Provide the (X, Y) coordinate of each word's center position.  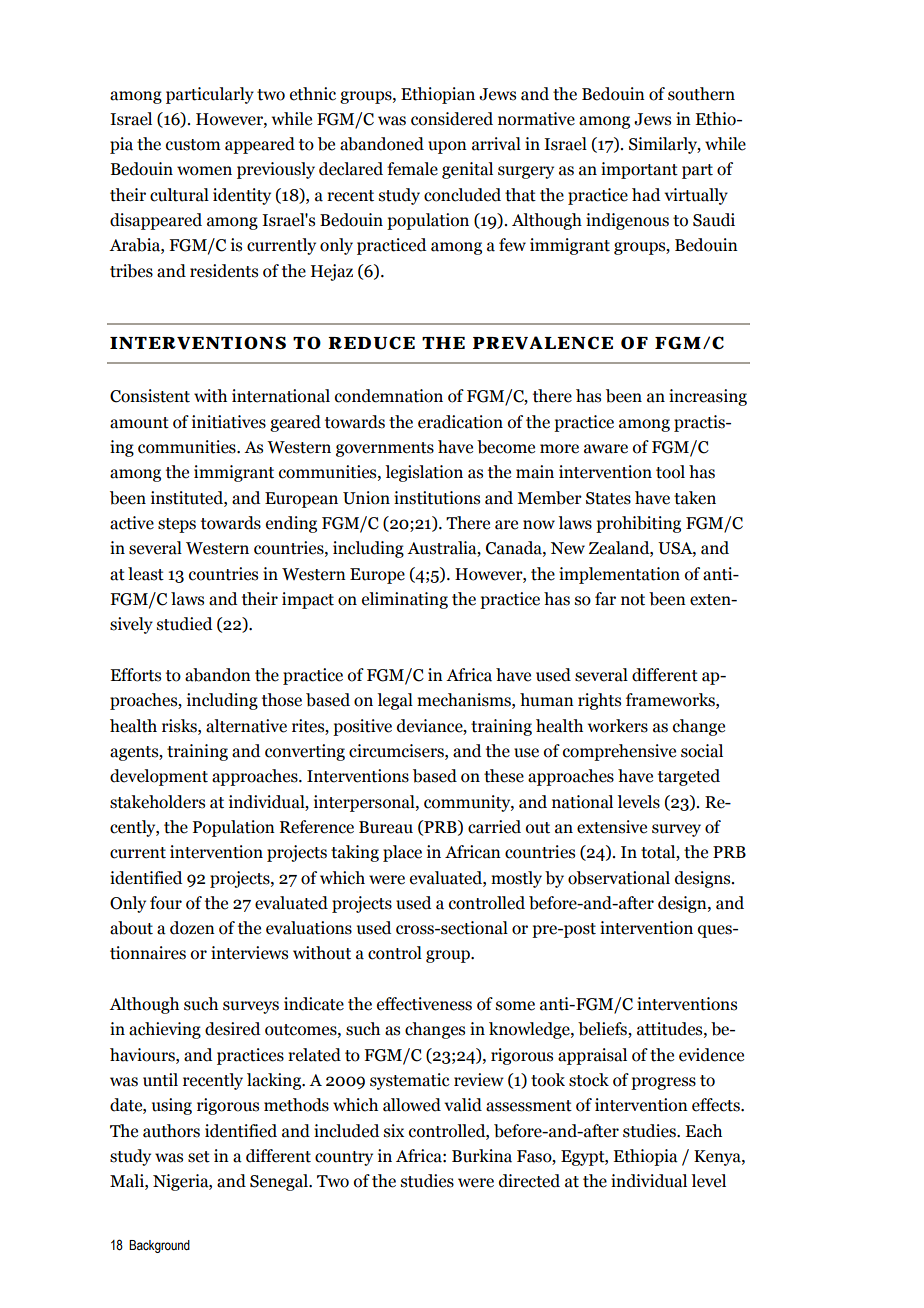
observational (619, 878)
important (639, 170)
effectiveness (424, 1004)
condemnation (389, 396)
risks (180, 726)
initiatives (229, 422)
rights (599, 701)
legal (395, 701)
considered (452, 119)
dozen (192, 928)
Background (159, 1246)
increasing (708, 397)
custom (193, 145)
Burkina (482, 1156)
